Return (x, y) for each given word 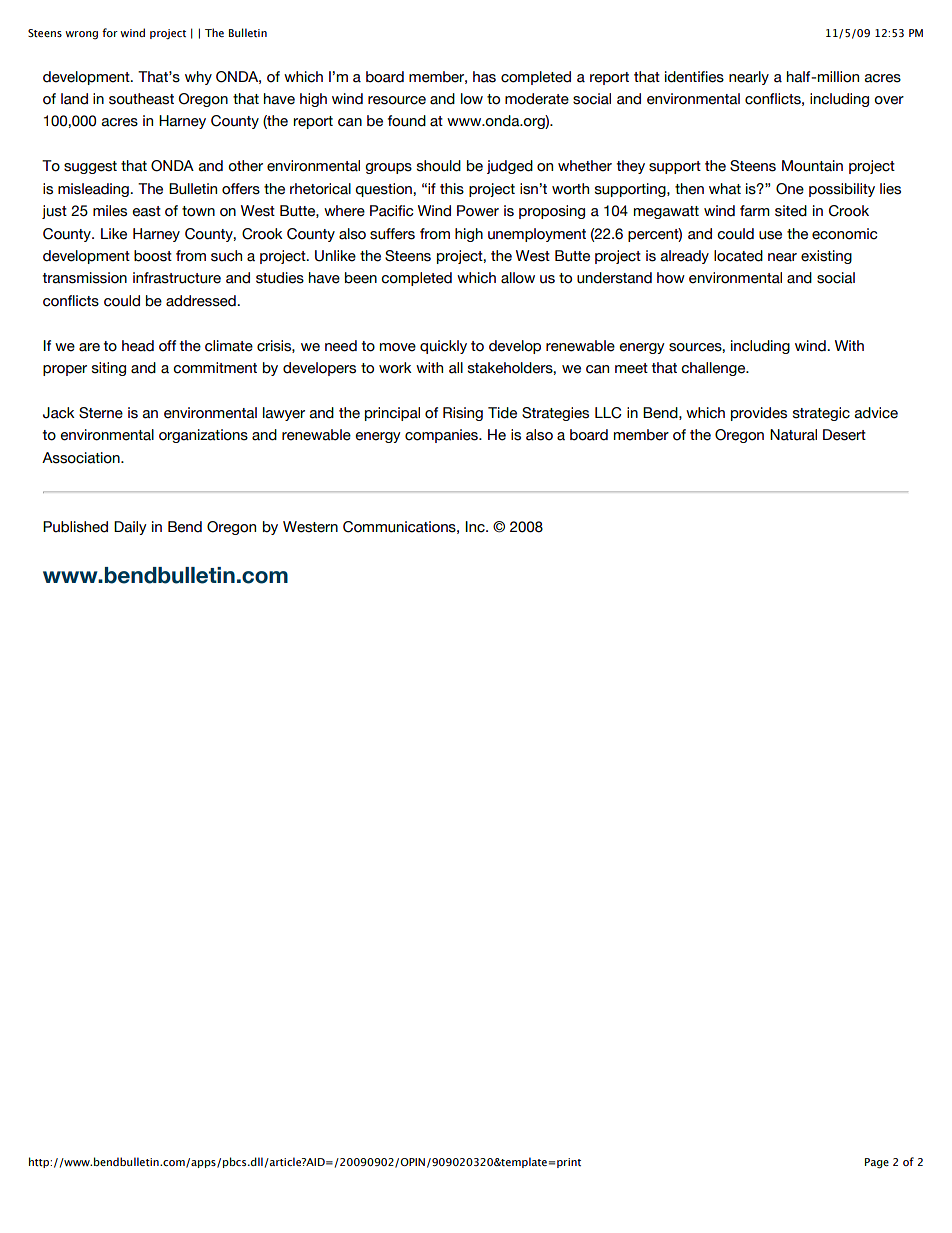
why (198, 78)
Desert (844, 435)
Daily (130, 528)
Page (877, 1163)
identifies (694, 77)
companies (442, 436)
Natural (793, 435)
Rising (463, 414)
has (484, 77)
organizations (203, 436)
